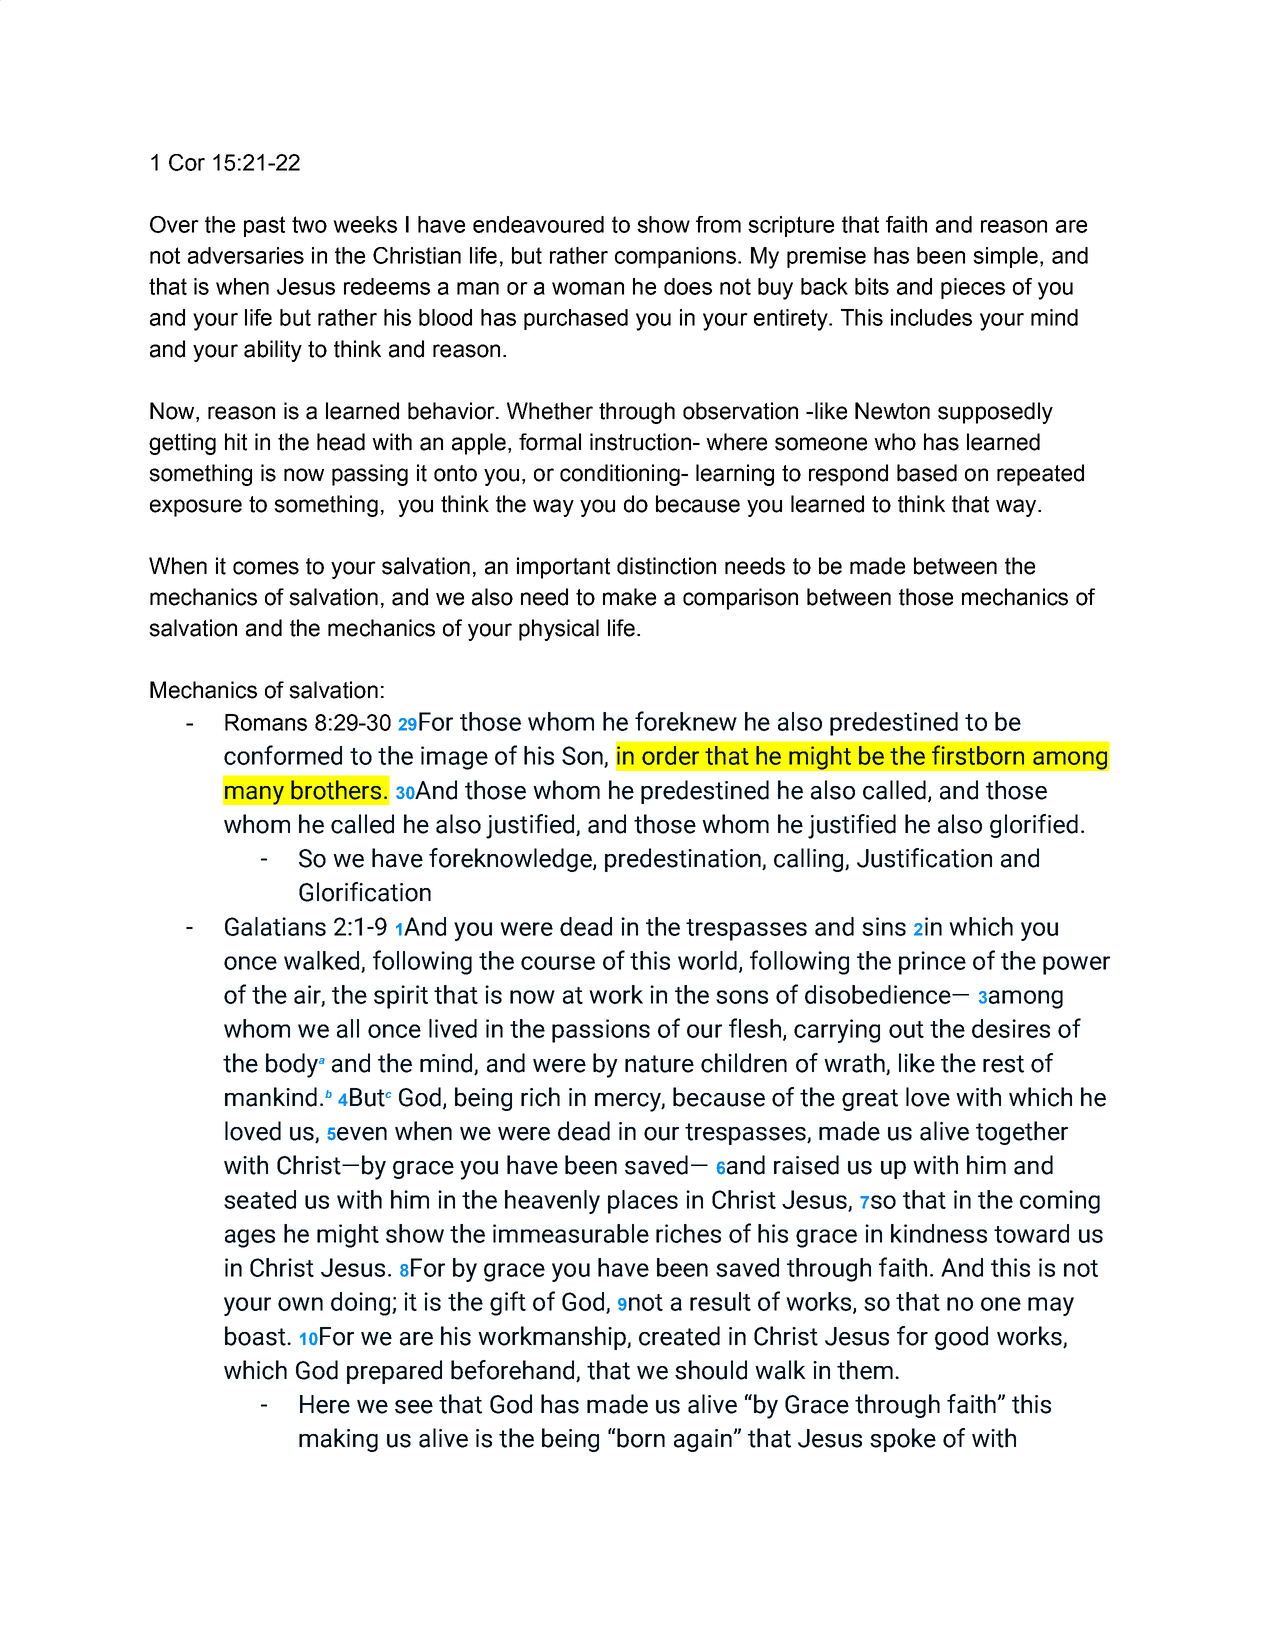  Describe the element at coordinates (1003, 1064) in the page. I see `rest` at that location.
